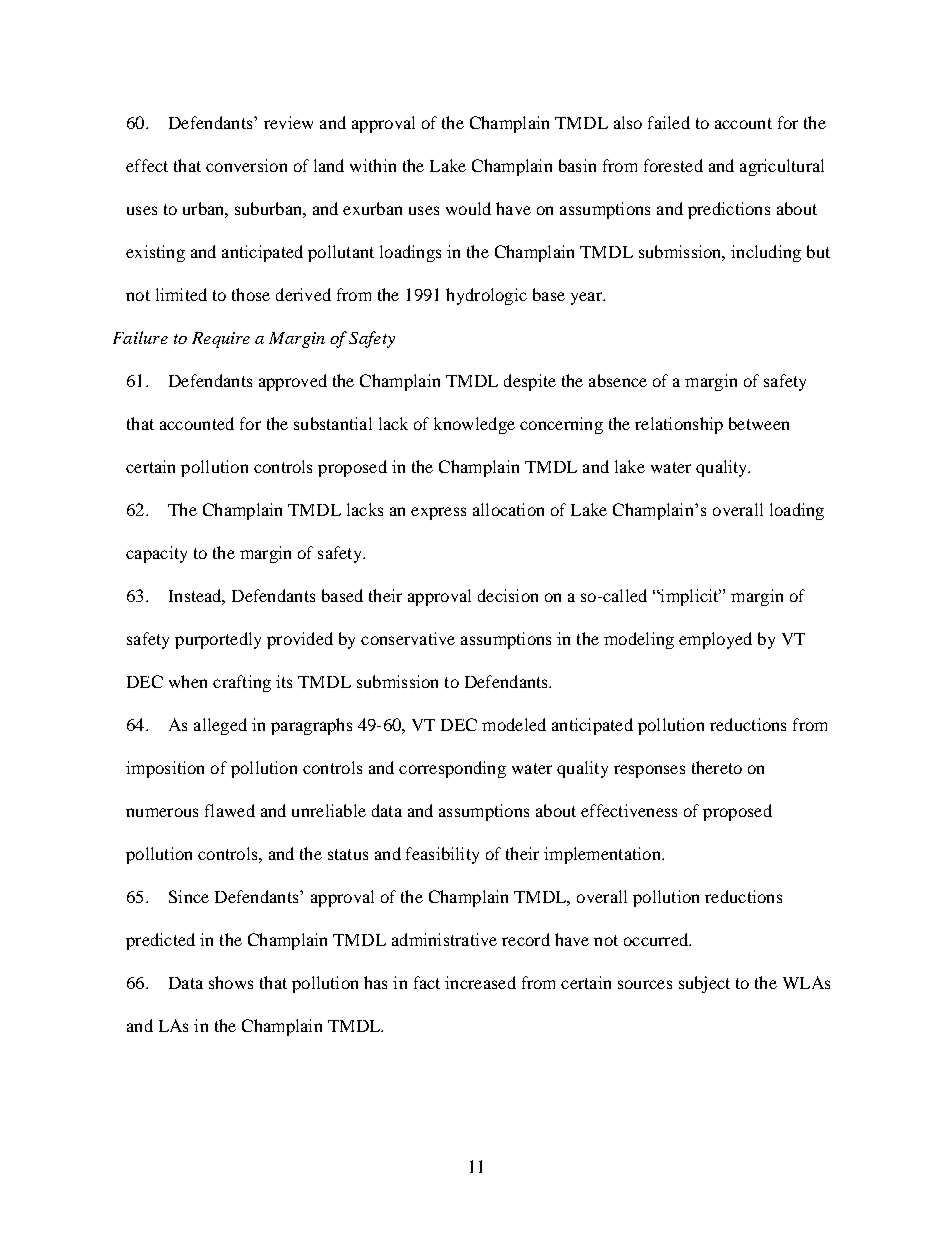 This screenshot has width=952, height=1233. What do you see at coordinates (230, 810) in the screenshot?
I see `flawed` at bounding box center [230, 810].
